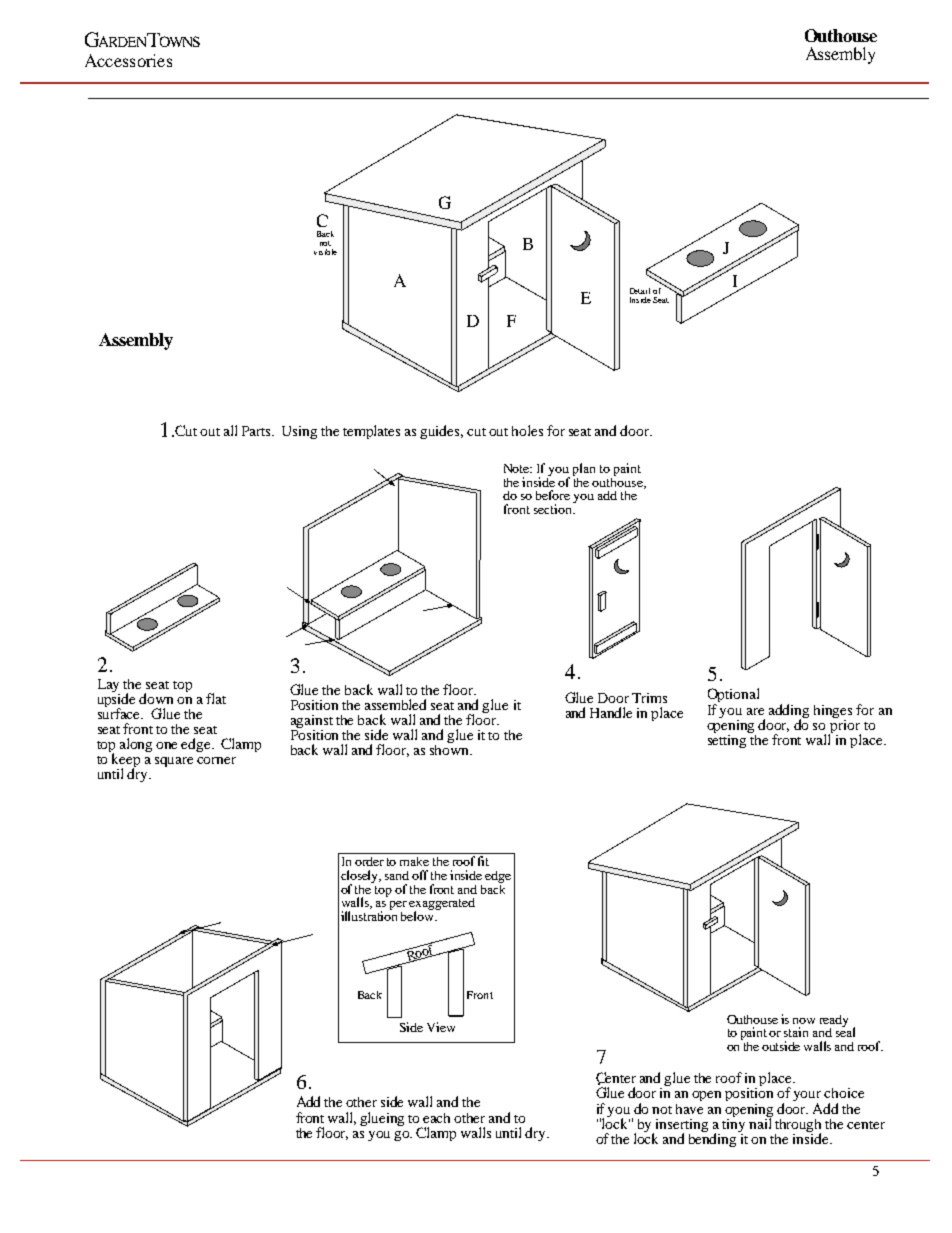 The width and height of the document is (952, 1233). What do you see at coordinates (640, 291) in the document?
I see `Detail` at bounding box center [640, 291].
